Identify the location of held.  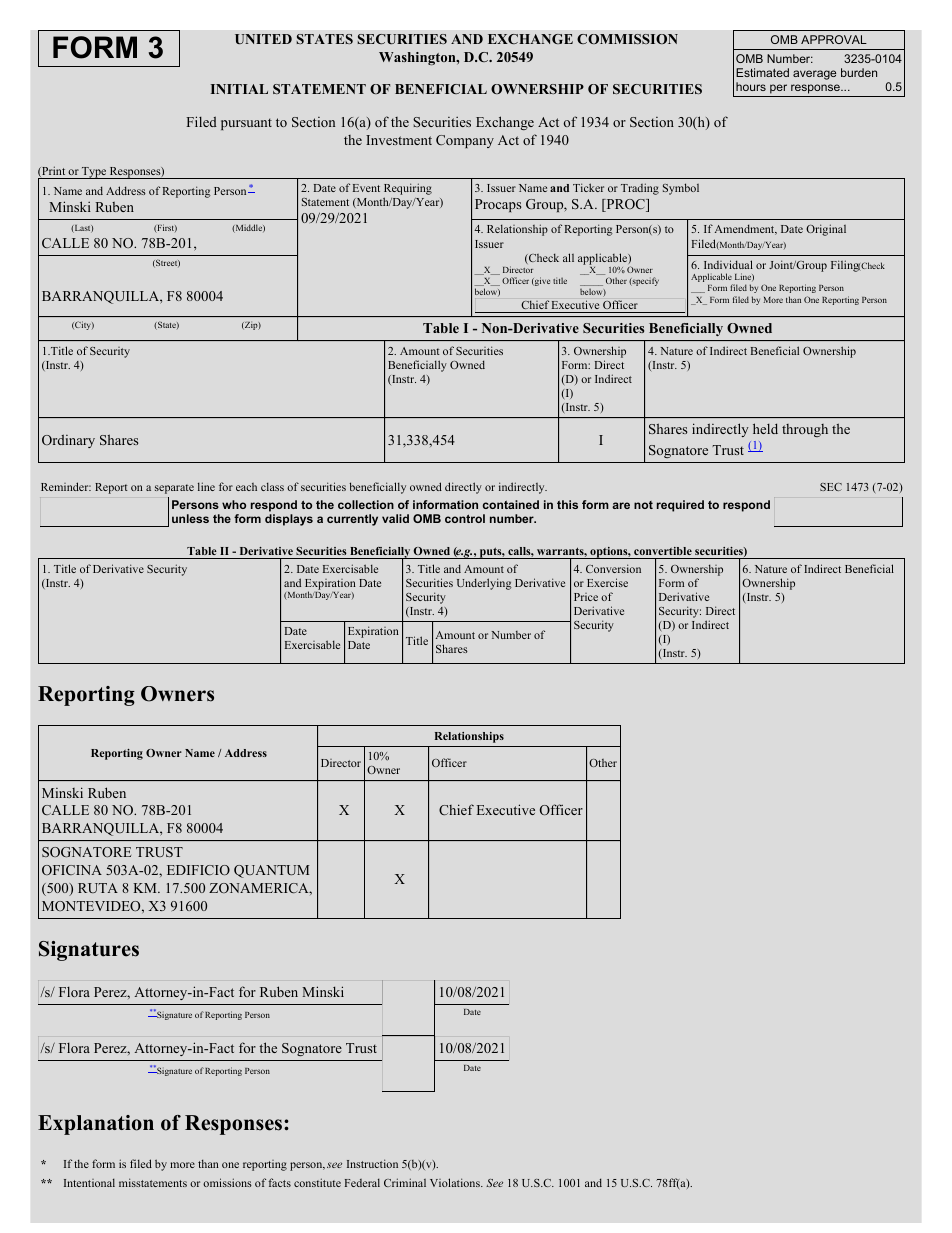
(765, 428).
